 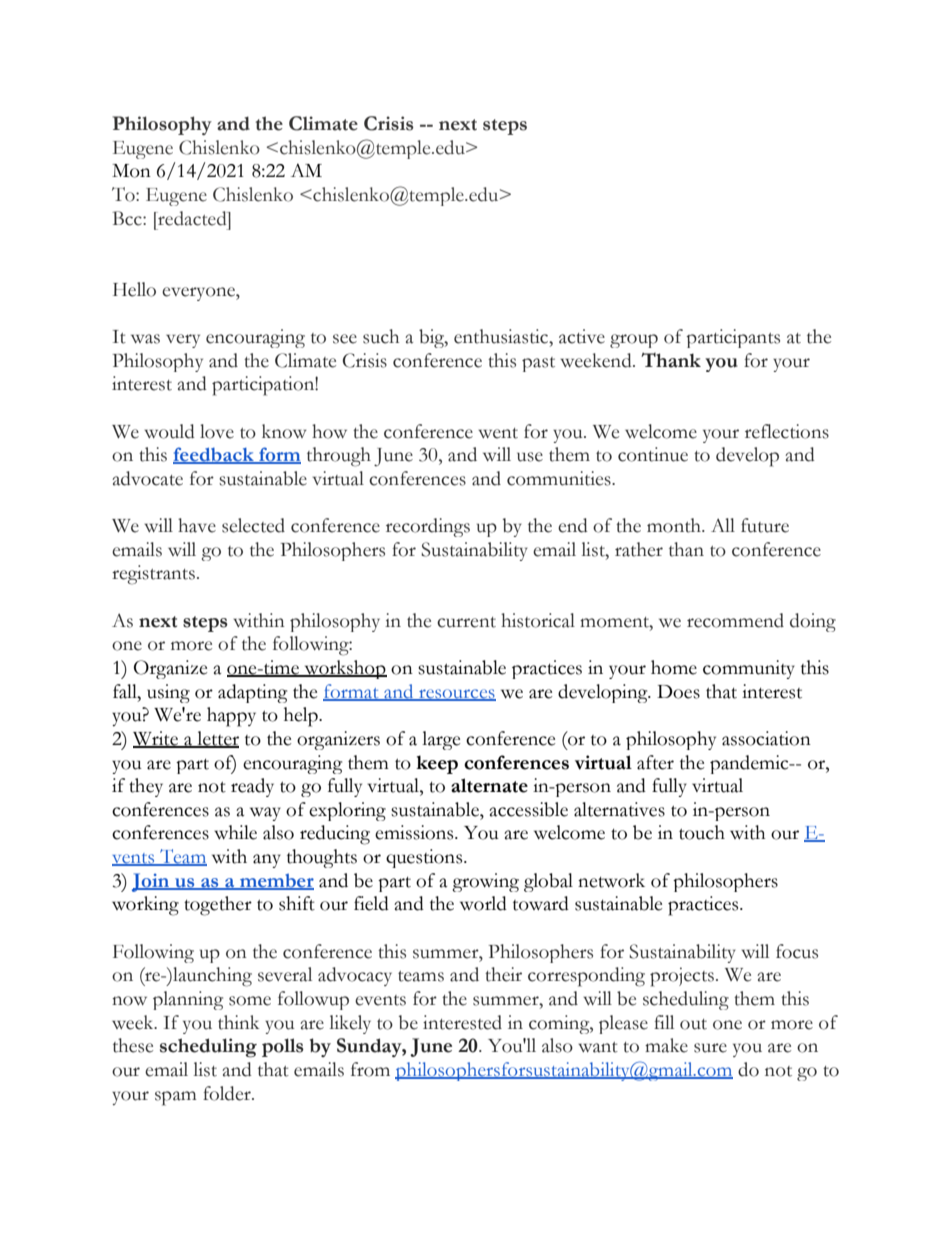 What do you see at coordinates (217, 739) in the image?
I see `letter` at bounding box center [217, 739].
